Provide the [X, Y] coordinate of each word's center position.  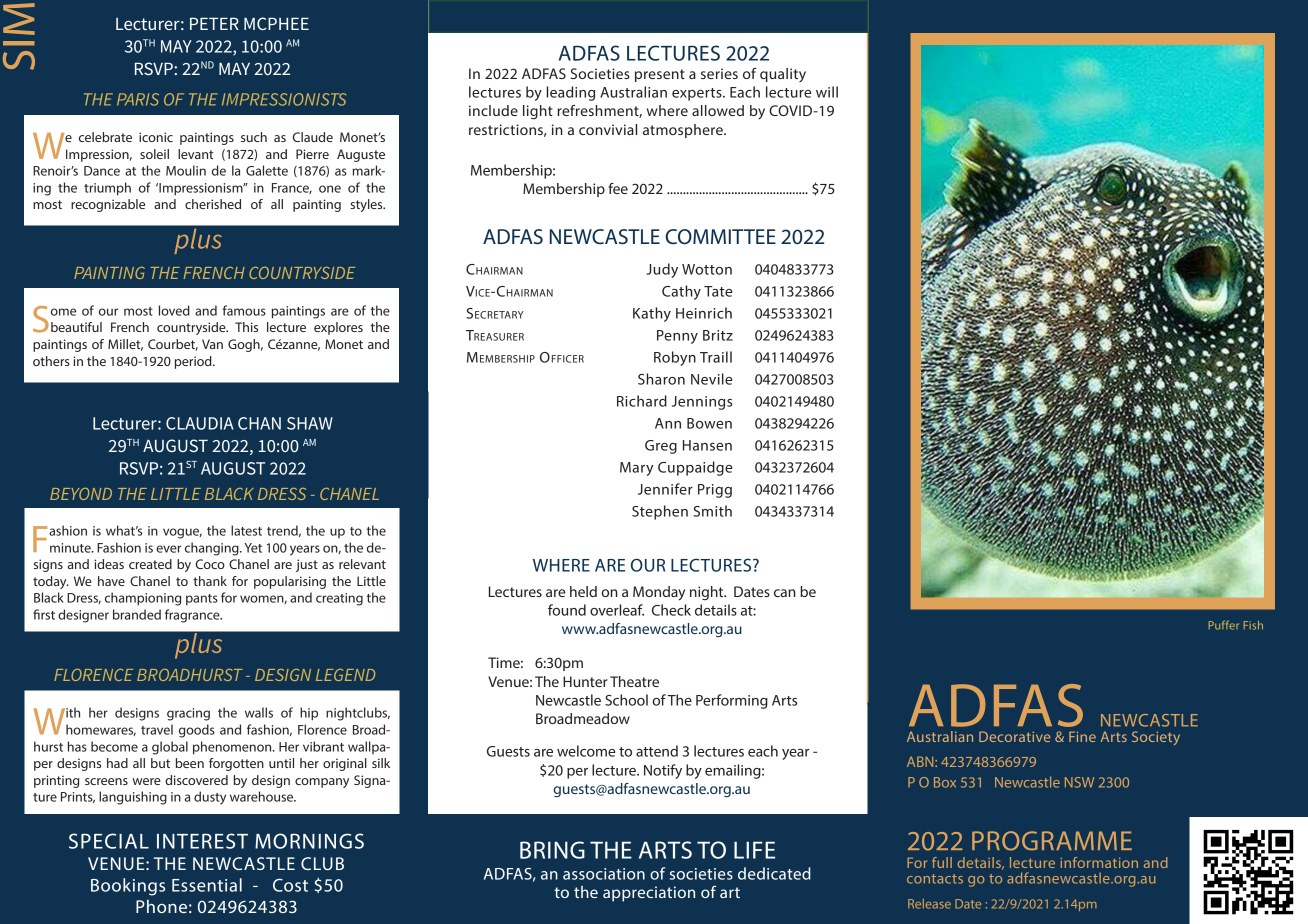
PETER [214, 23]
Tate [718, 291]
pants [202, 600]
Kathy [652, 314]
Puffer [1224, 625]
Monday [659, 593]
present [660, 75]
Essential [207, 885]
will [827, 92]
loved [174, 310]
